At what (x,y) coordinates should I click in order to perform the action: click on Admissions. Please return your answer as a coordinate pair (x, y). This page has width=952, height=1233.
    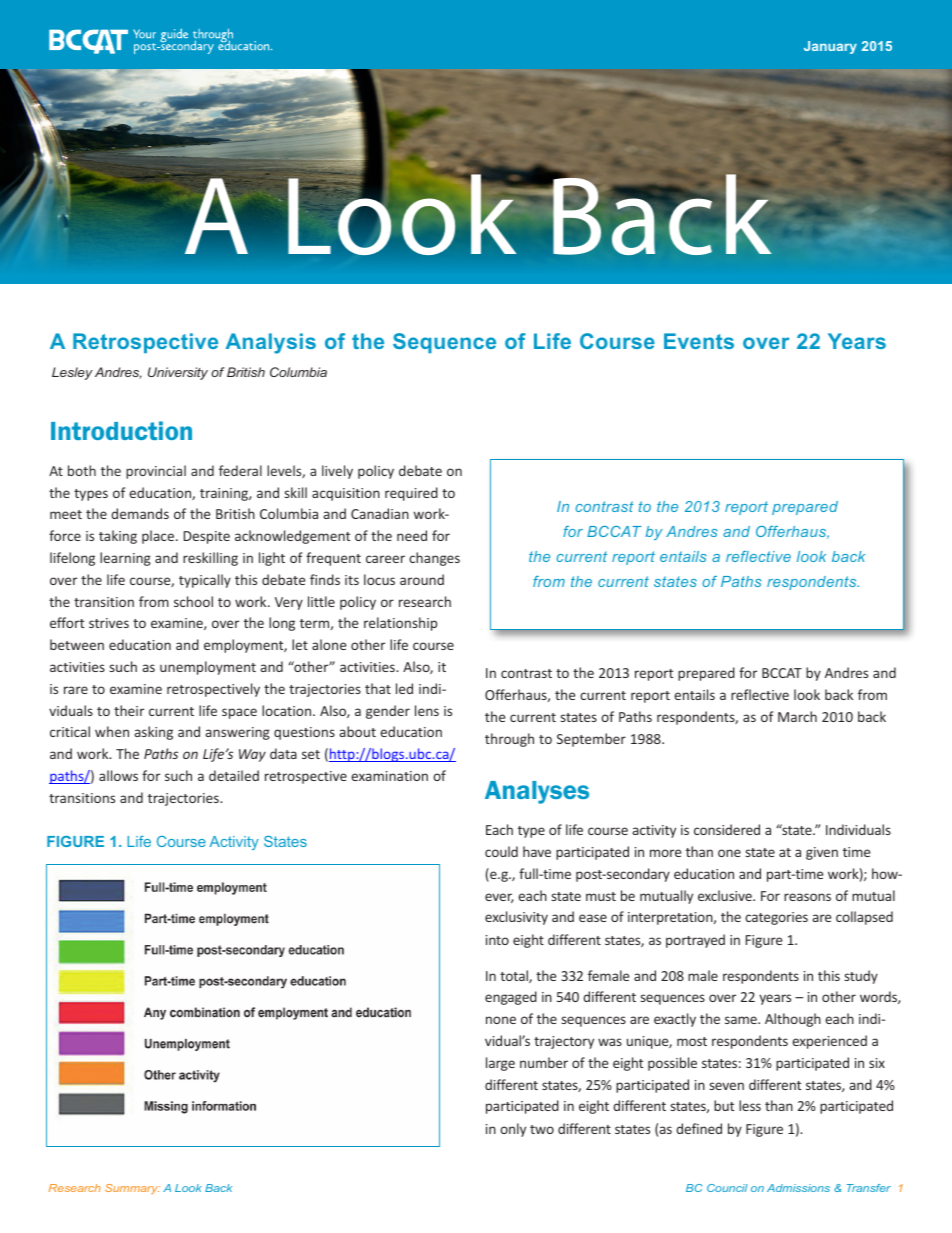
    Looking at the image, I should click on (798, 1188).
